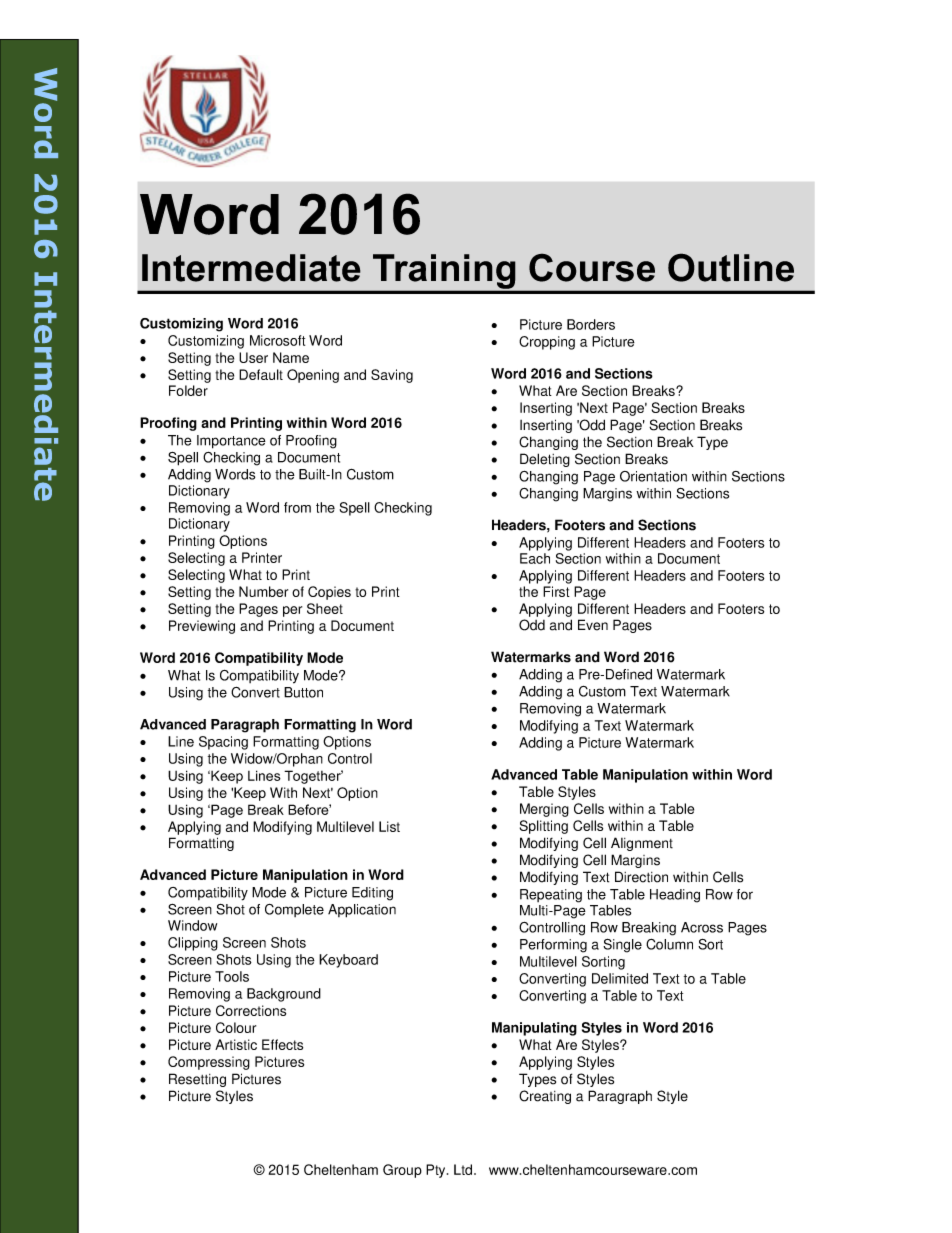  I want to click on Editing, so click(372, 894).
